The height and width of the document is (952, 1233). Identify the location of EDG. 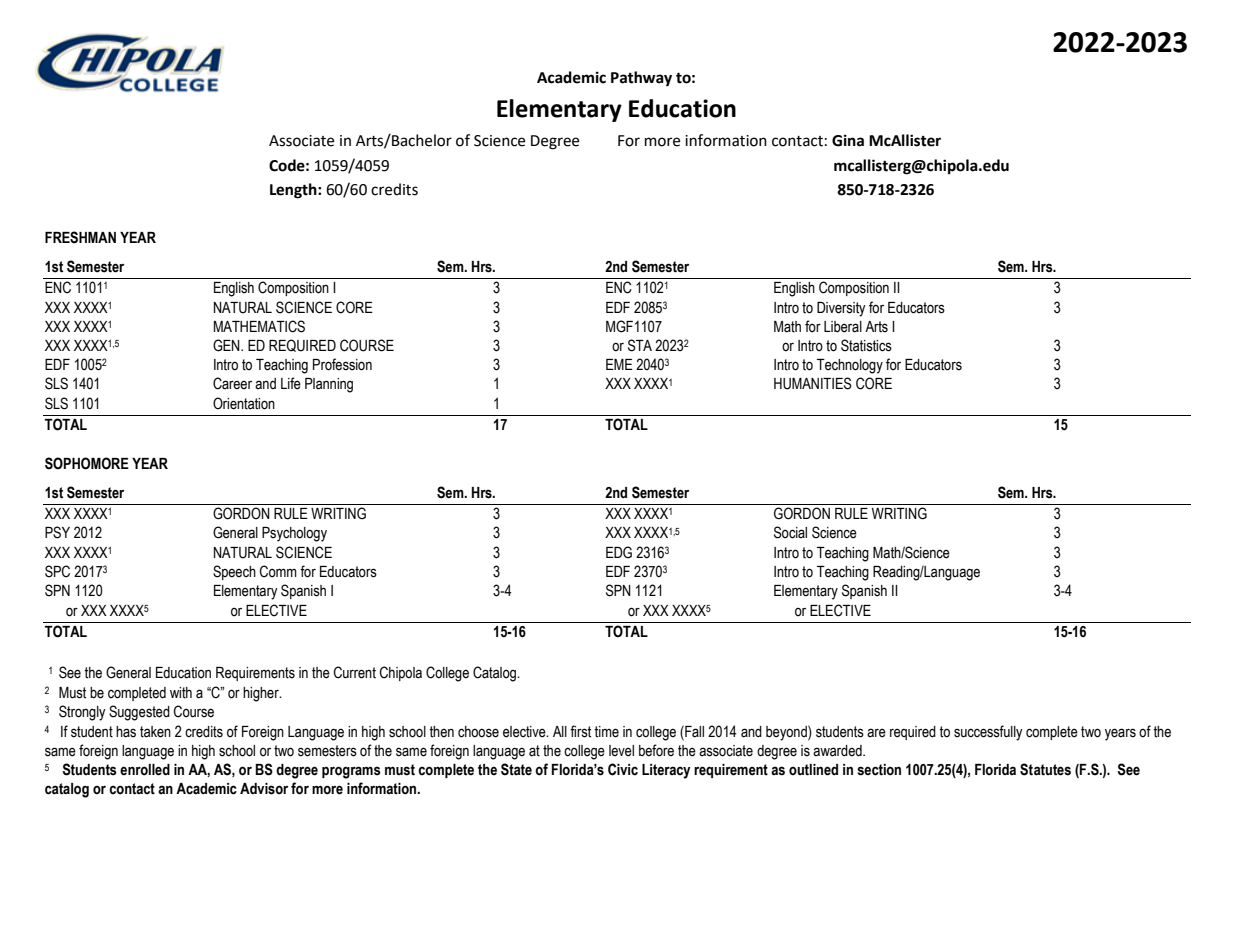
(619, 552).
